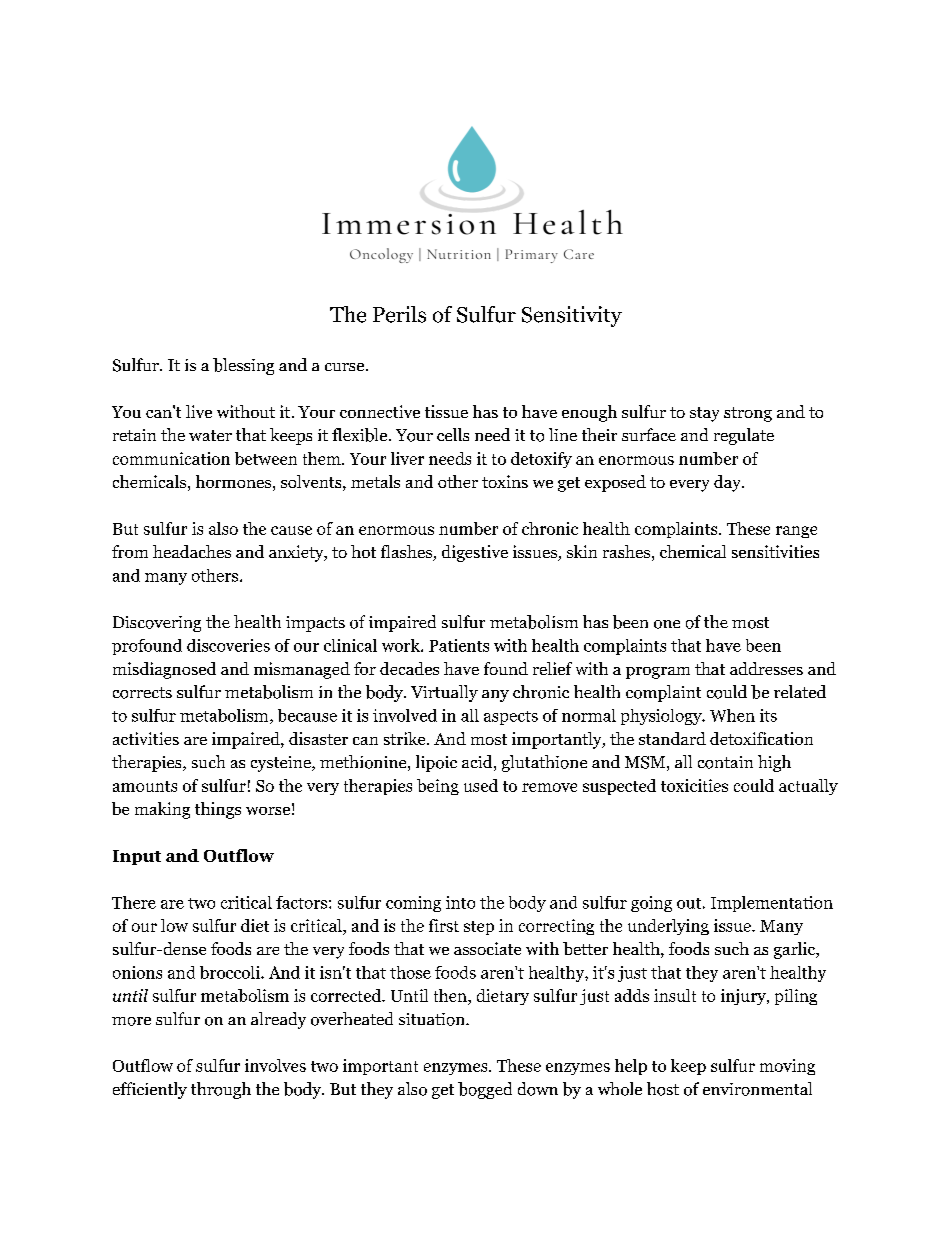  I want to click on When, so click(732, 715).
